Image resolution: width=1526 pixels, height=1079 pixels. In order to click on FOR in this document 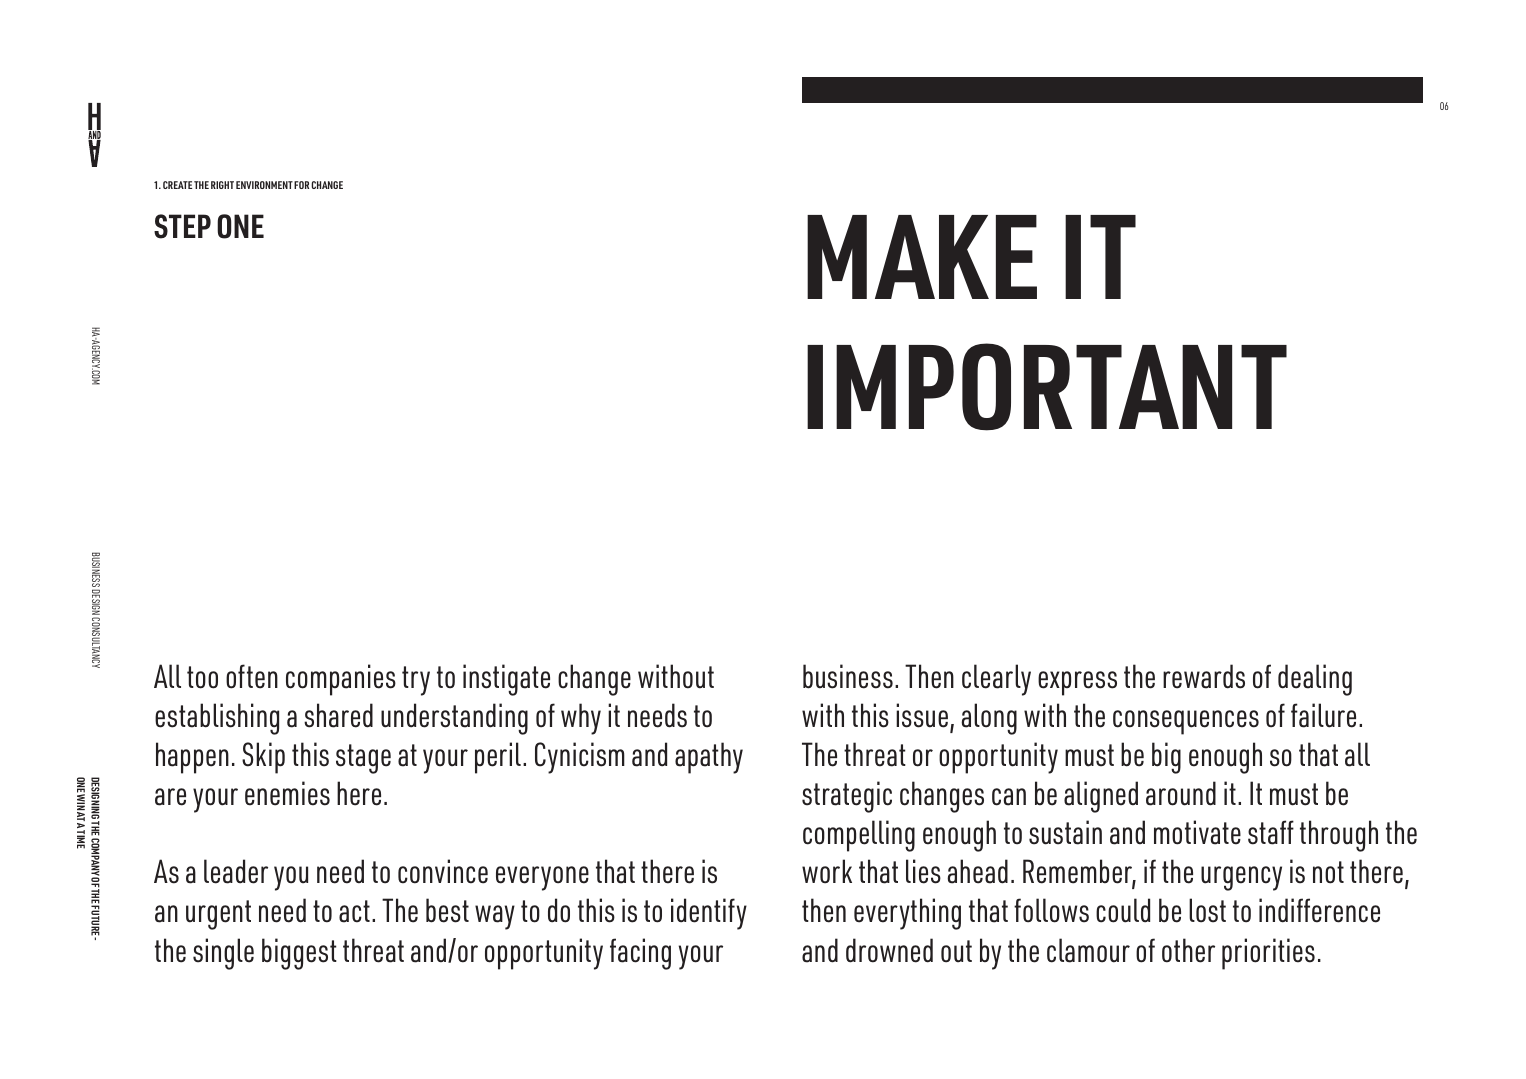, I will do `click(301, 185)`.
